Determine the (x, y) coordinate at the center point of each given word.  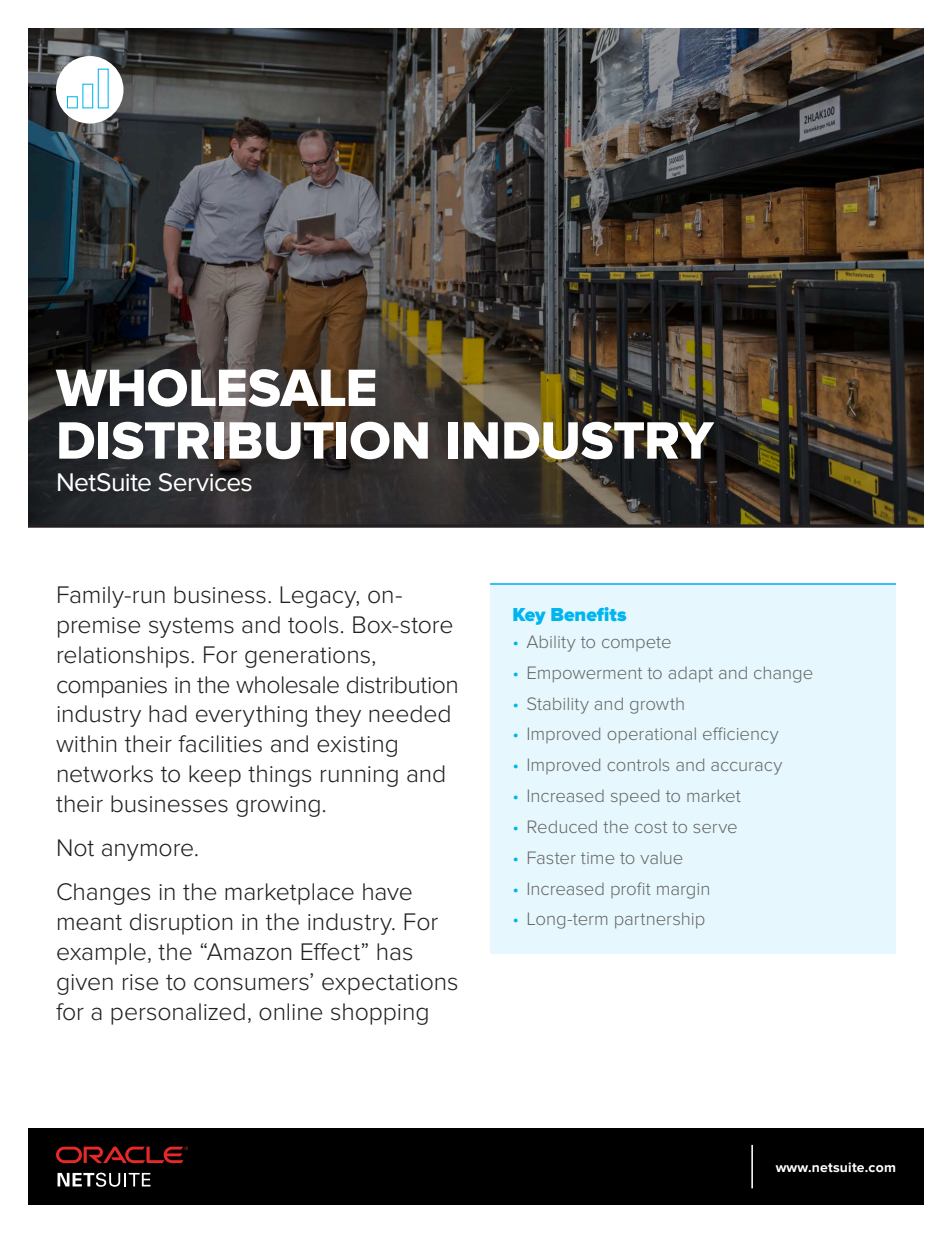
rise (140, 982)
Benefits (588, 614)
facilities (220, 744)
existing (357, 746)
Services (205, 482)
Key (529, 616)
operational (651, 735)
